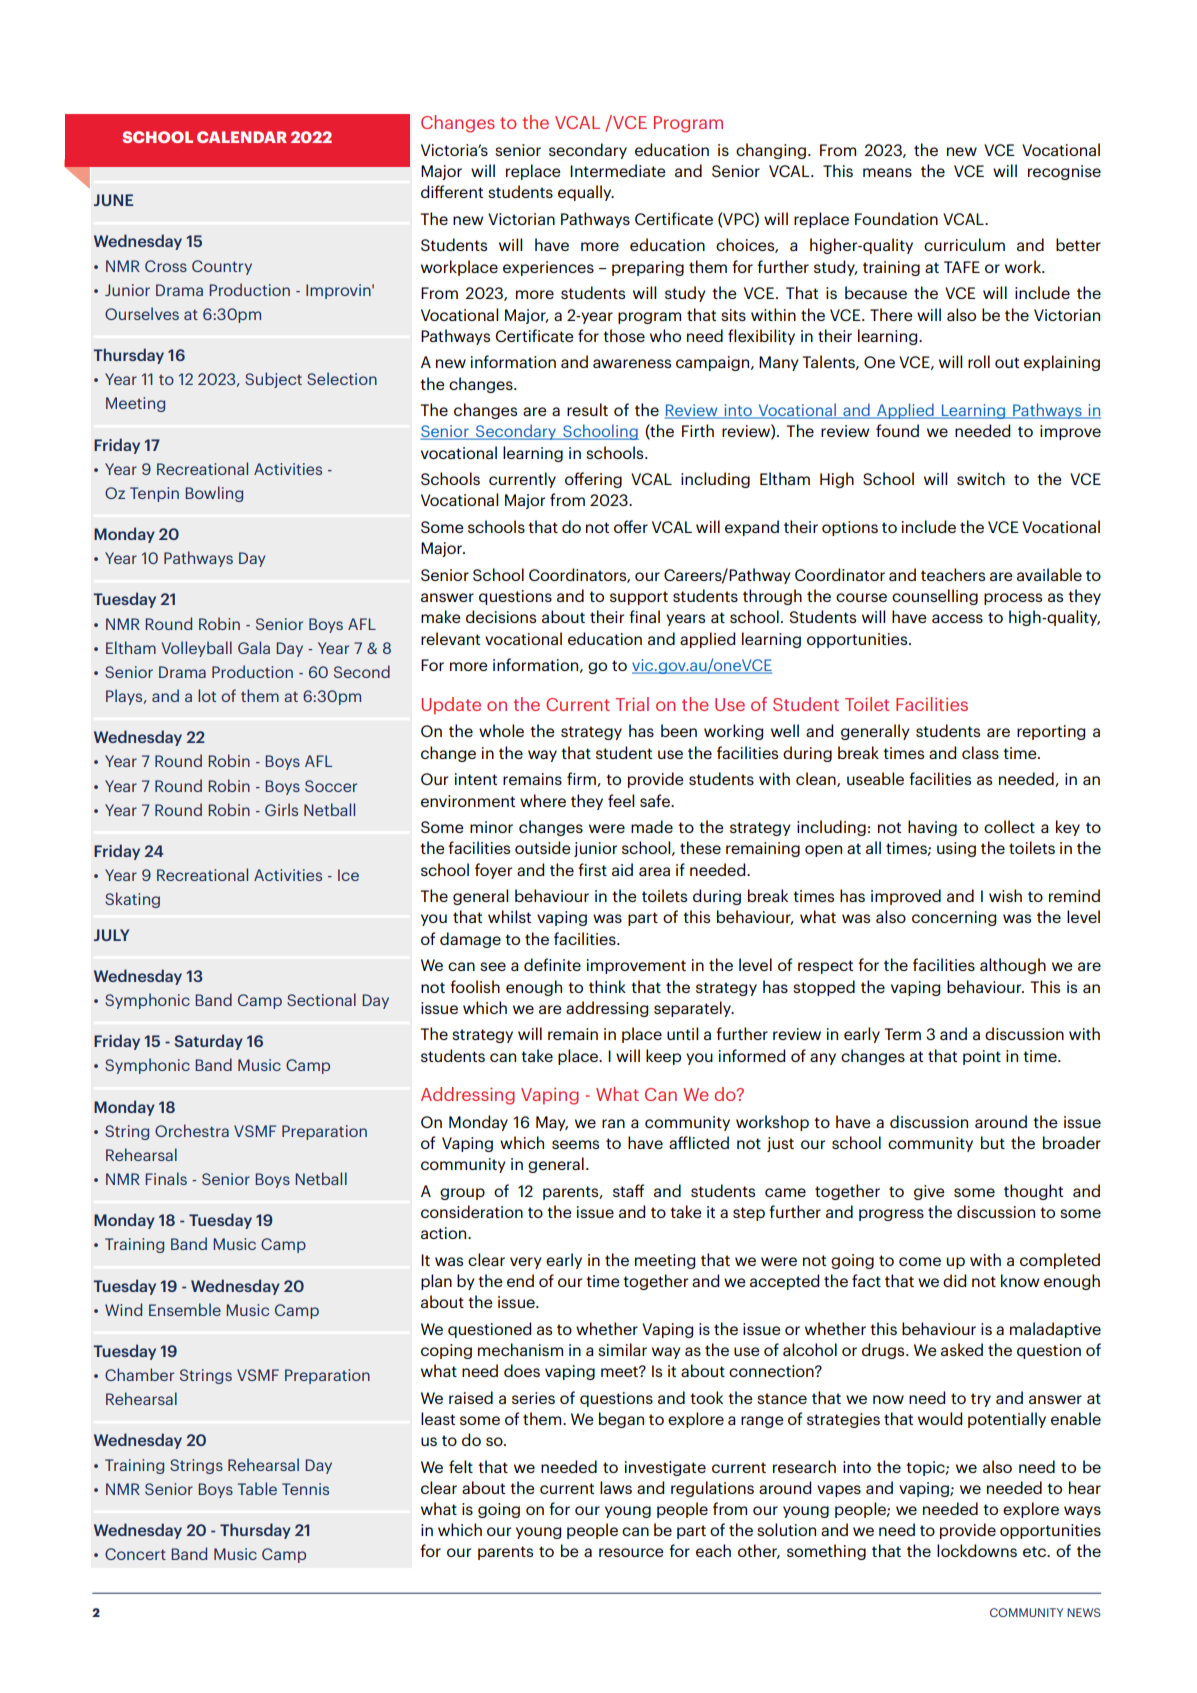 This screenshot has height=1693, width=1197. I want to click on resource, so click(631, 1552).
